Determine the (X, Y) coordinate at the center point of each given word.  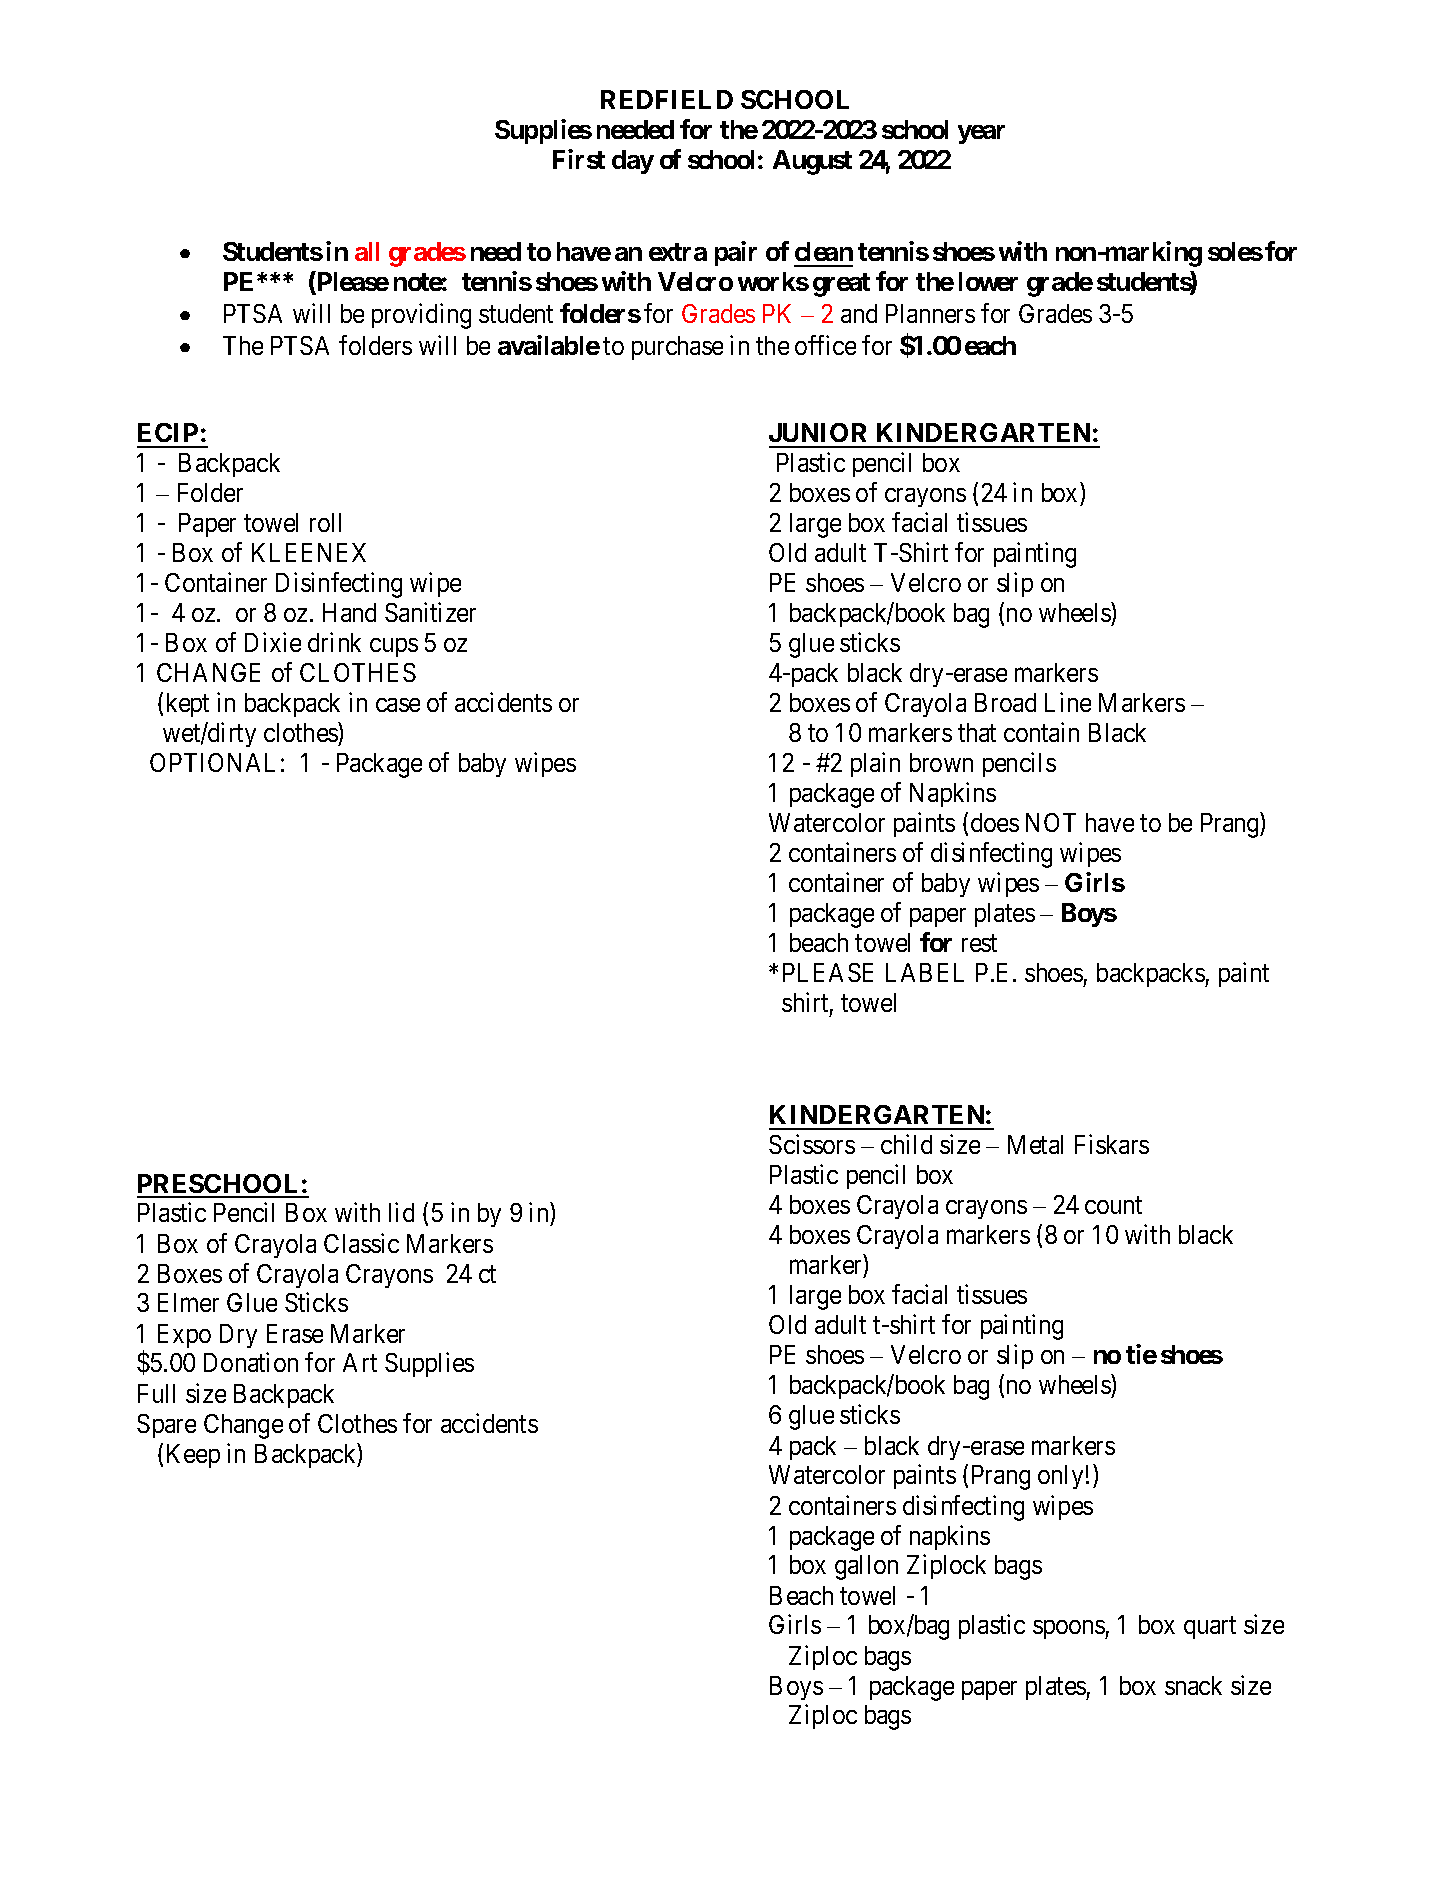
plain (875, 764)
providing (421, 316)
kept (188, 705)
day (633, 162)
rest (979, 943)
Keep (193, 1456)
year (981, 134)
